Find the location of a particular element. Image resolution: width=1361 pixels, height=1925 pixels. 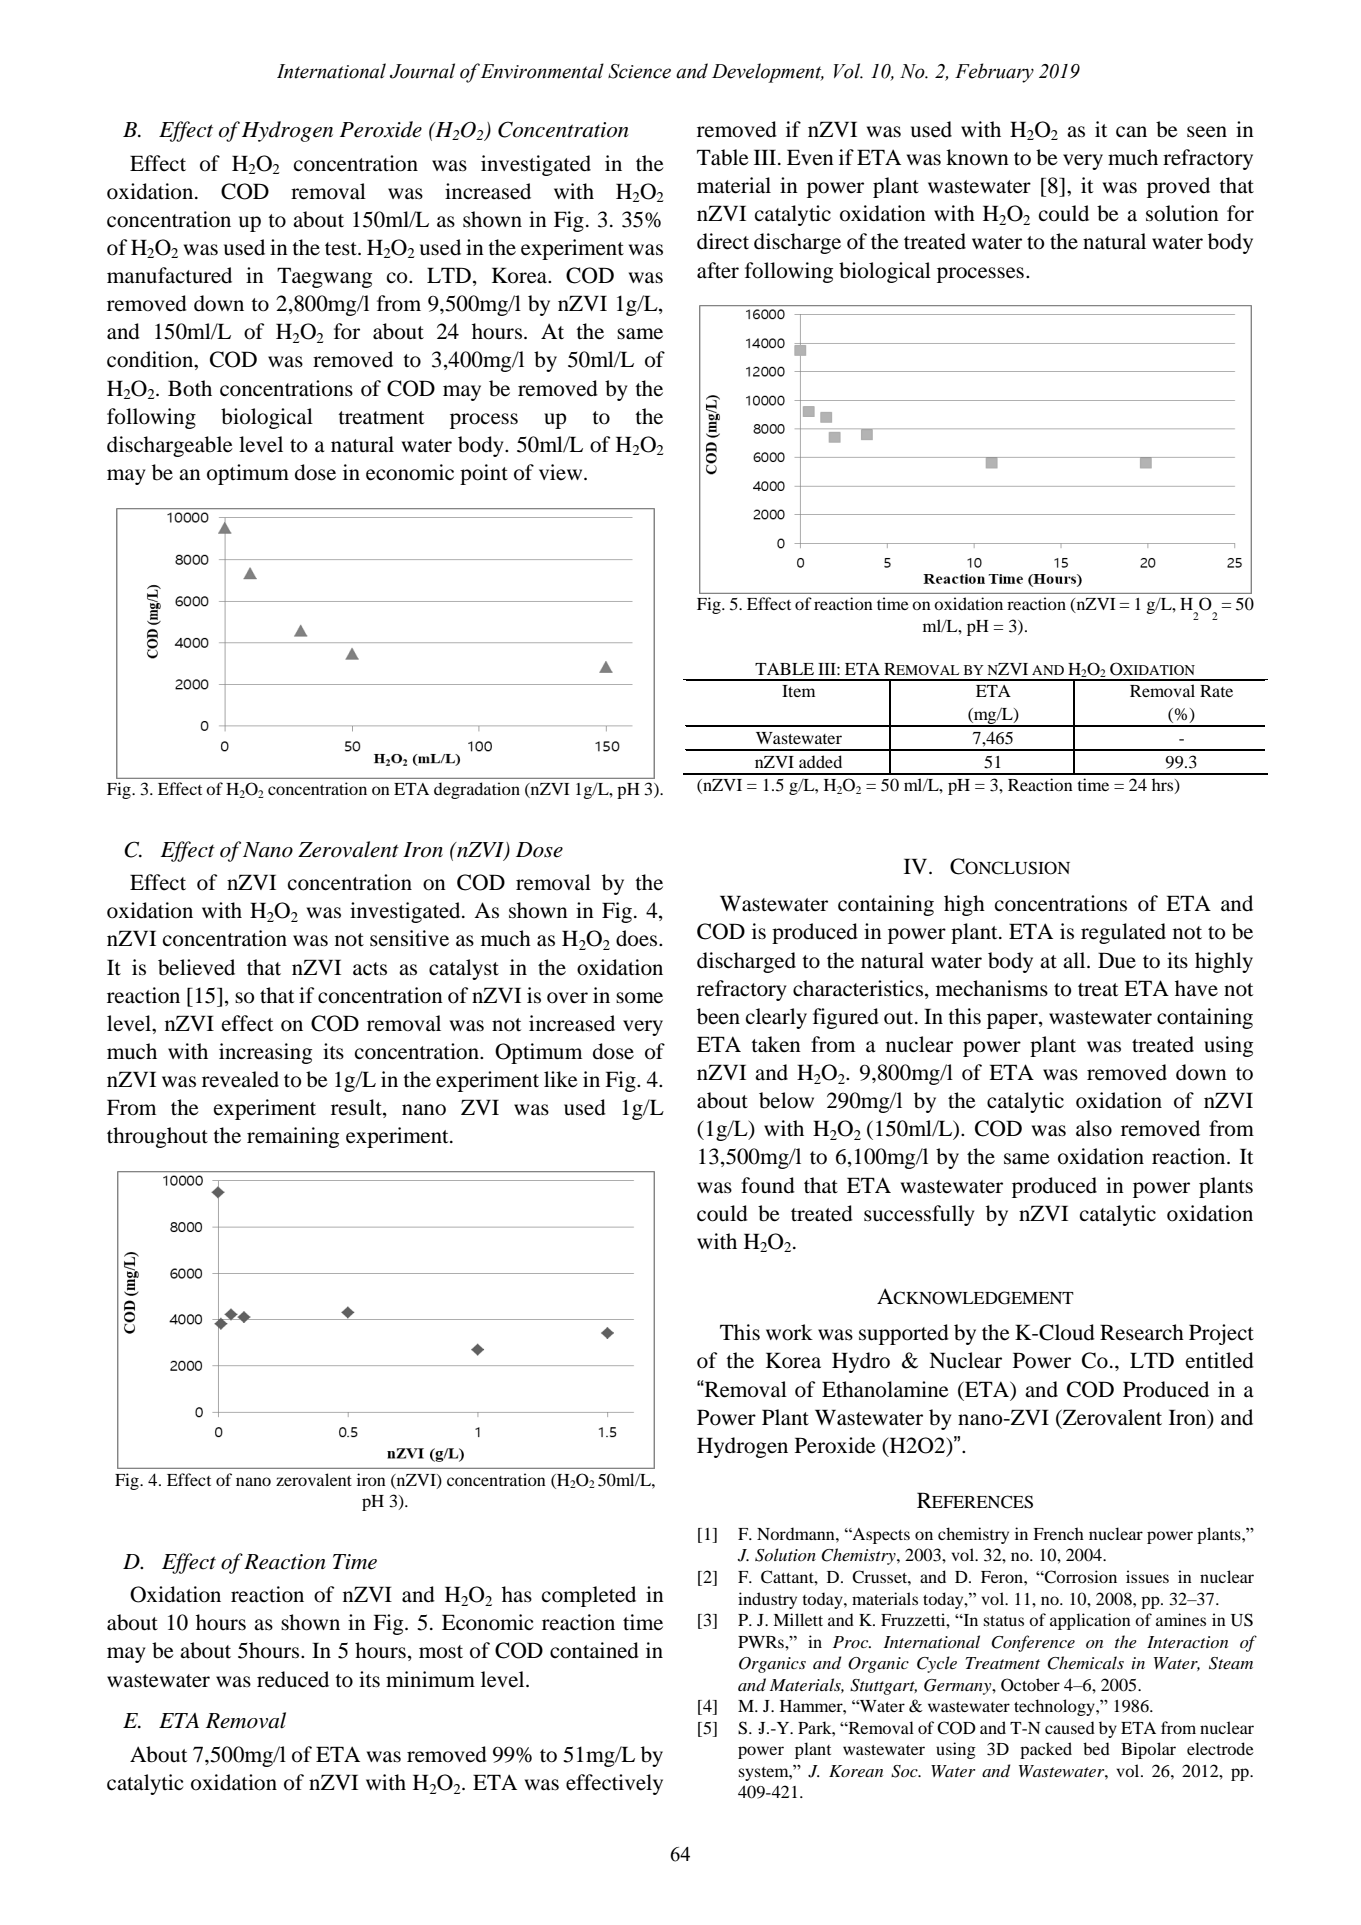

Both is located at coordinates (190, 388).
